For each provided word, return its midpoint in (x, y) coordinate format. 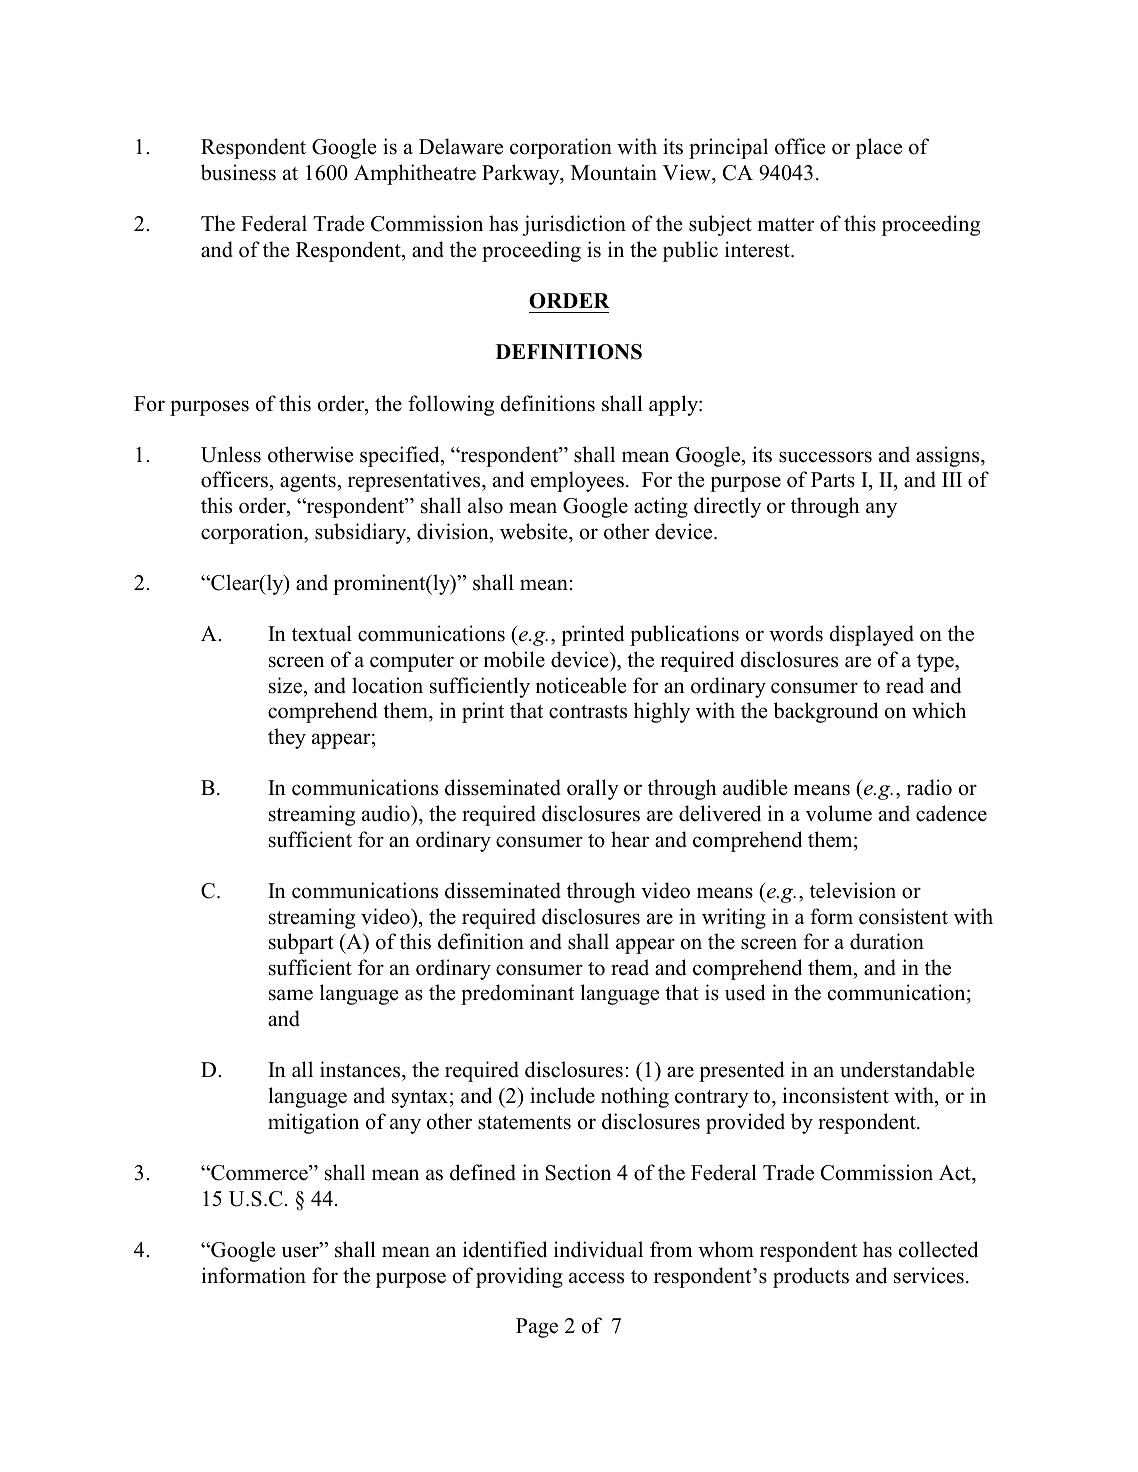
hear (630, 839)
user (301, 1252)
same (291, 995)
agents (308, 483)
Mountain (614, 172)
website (535, 531)
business (238, 172)
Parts (833, 480)
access (596, 1278)
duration (887, 941)
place (879, 148)
